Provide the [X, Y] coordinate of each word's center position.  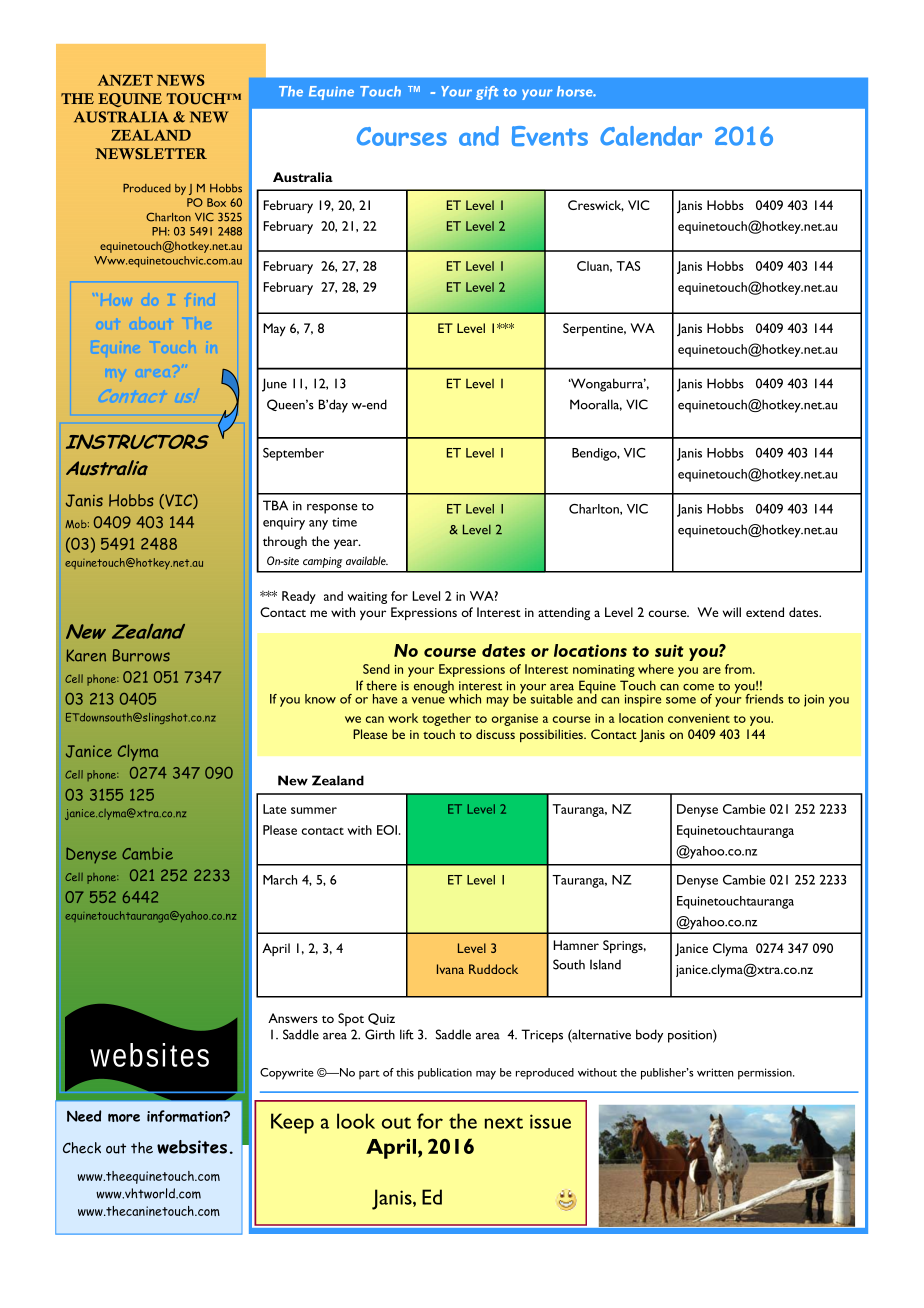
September [293, 454]
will [732, 612]
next [504, 1123]
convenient [699, 718]
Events [550, 136]
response [332, 509]
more [124, 1117]
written [715, 1072]
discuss [495, 734]
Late [274, 809]
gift [487, 93]
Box [216, 202]
